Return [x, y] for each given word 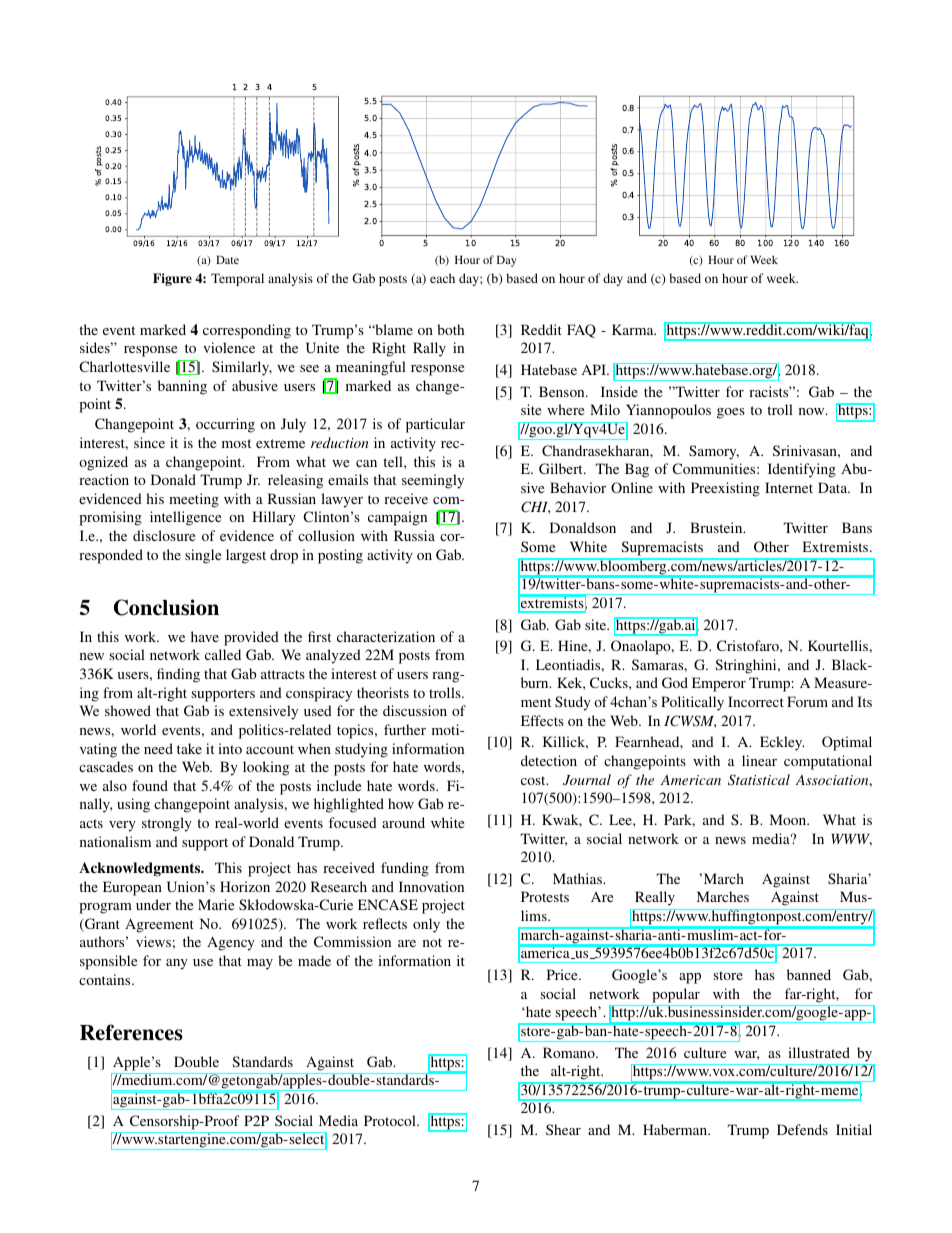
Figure [172, 279]
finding [178, 675]
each [442, 278]
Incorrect [756, 701]
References [131, 1032]
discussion [415, 710]
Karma [634, 329]
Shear [563, 1129]
